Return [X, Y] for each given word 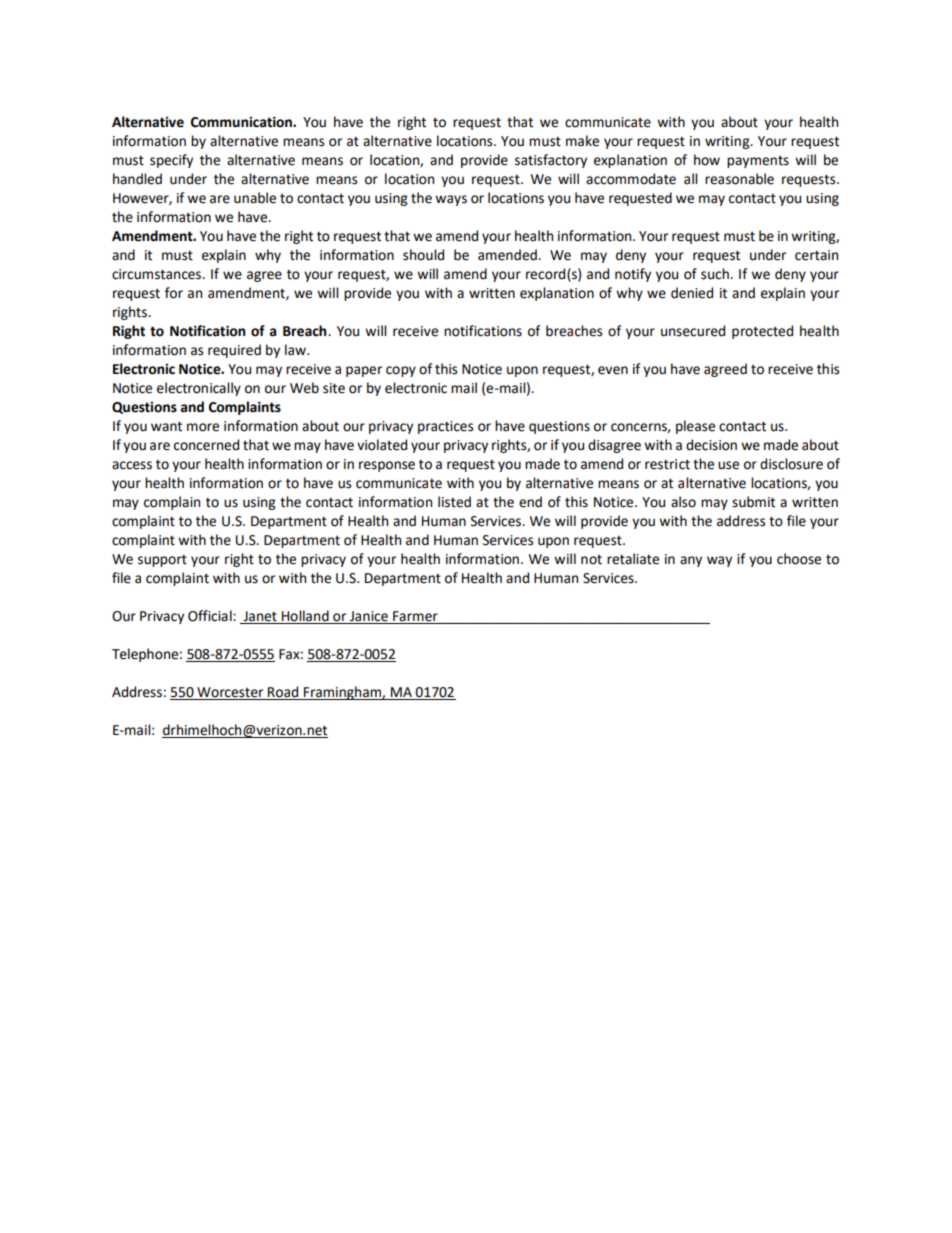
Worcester [230, 693]
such [716, 274]
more [203, 427]
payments [758, 162]
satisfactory [551, 161]
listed [454, 502]
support [162, 560]
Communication [242, 122]
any [691, 561]
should [423, 255]
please [695, 427]
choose [799, 559]
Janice [369, 617]
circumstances [158, 274]
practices [445, 427]
